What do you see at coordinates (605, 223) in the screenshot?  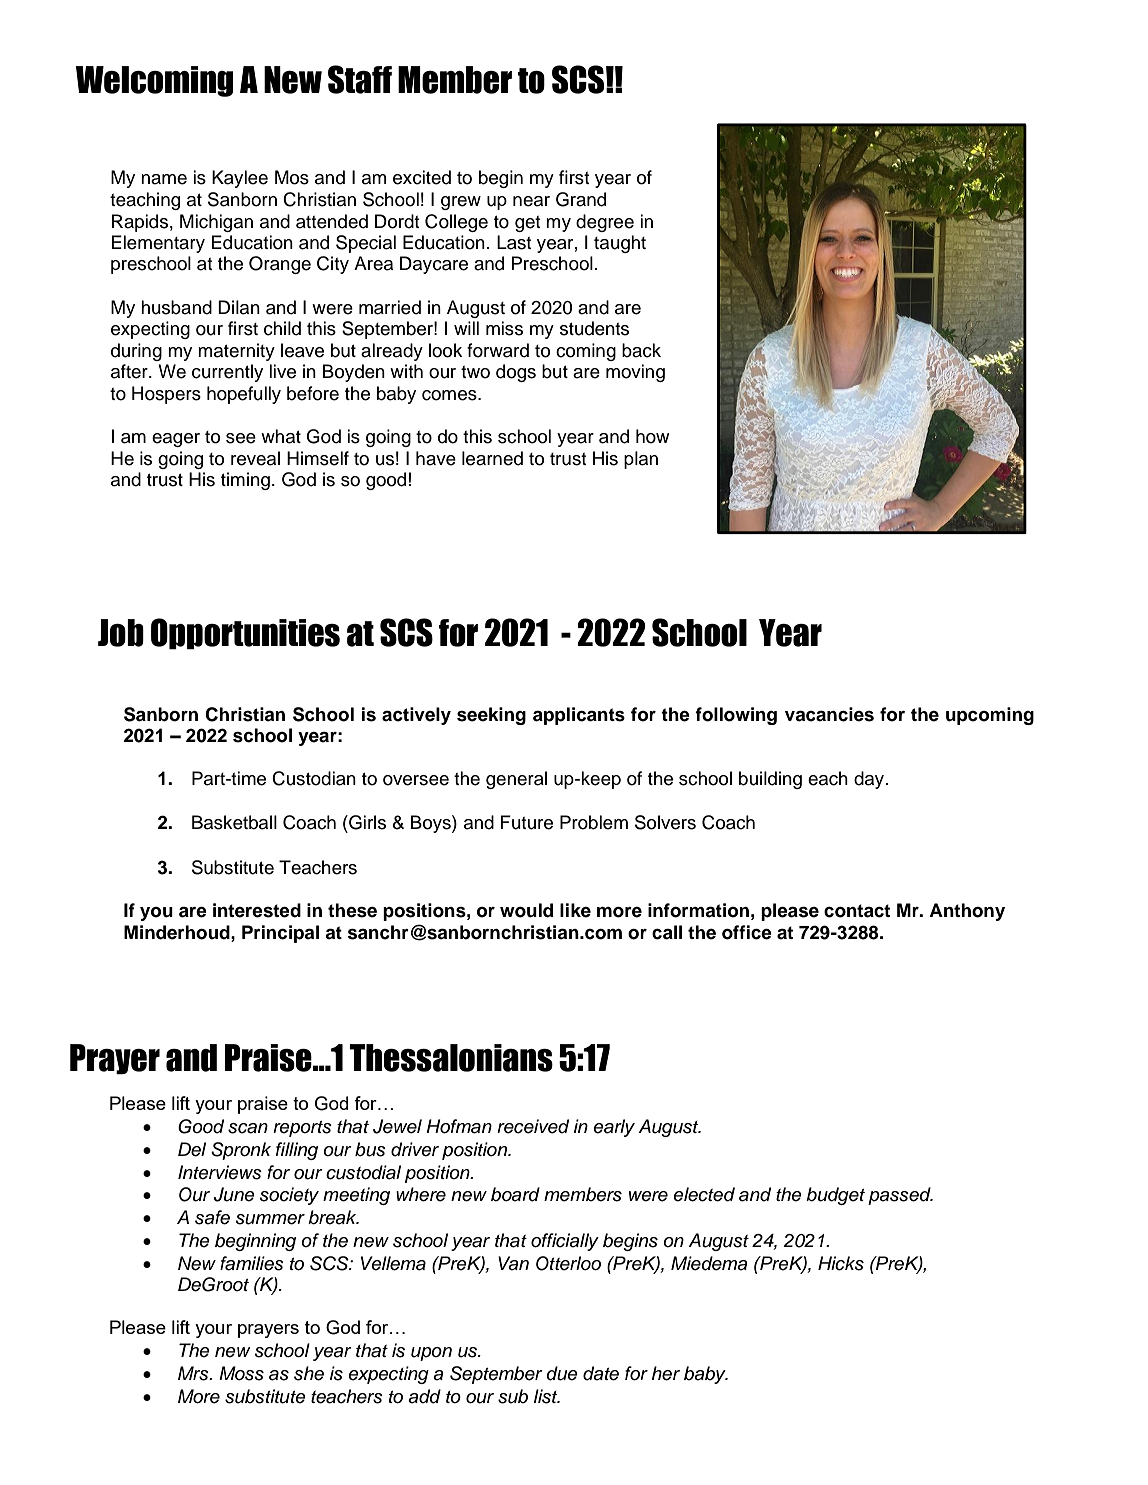 I see `degree` at bounding box center [605, 223].
